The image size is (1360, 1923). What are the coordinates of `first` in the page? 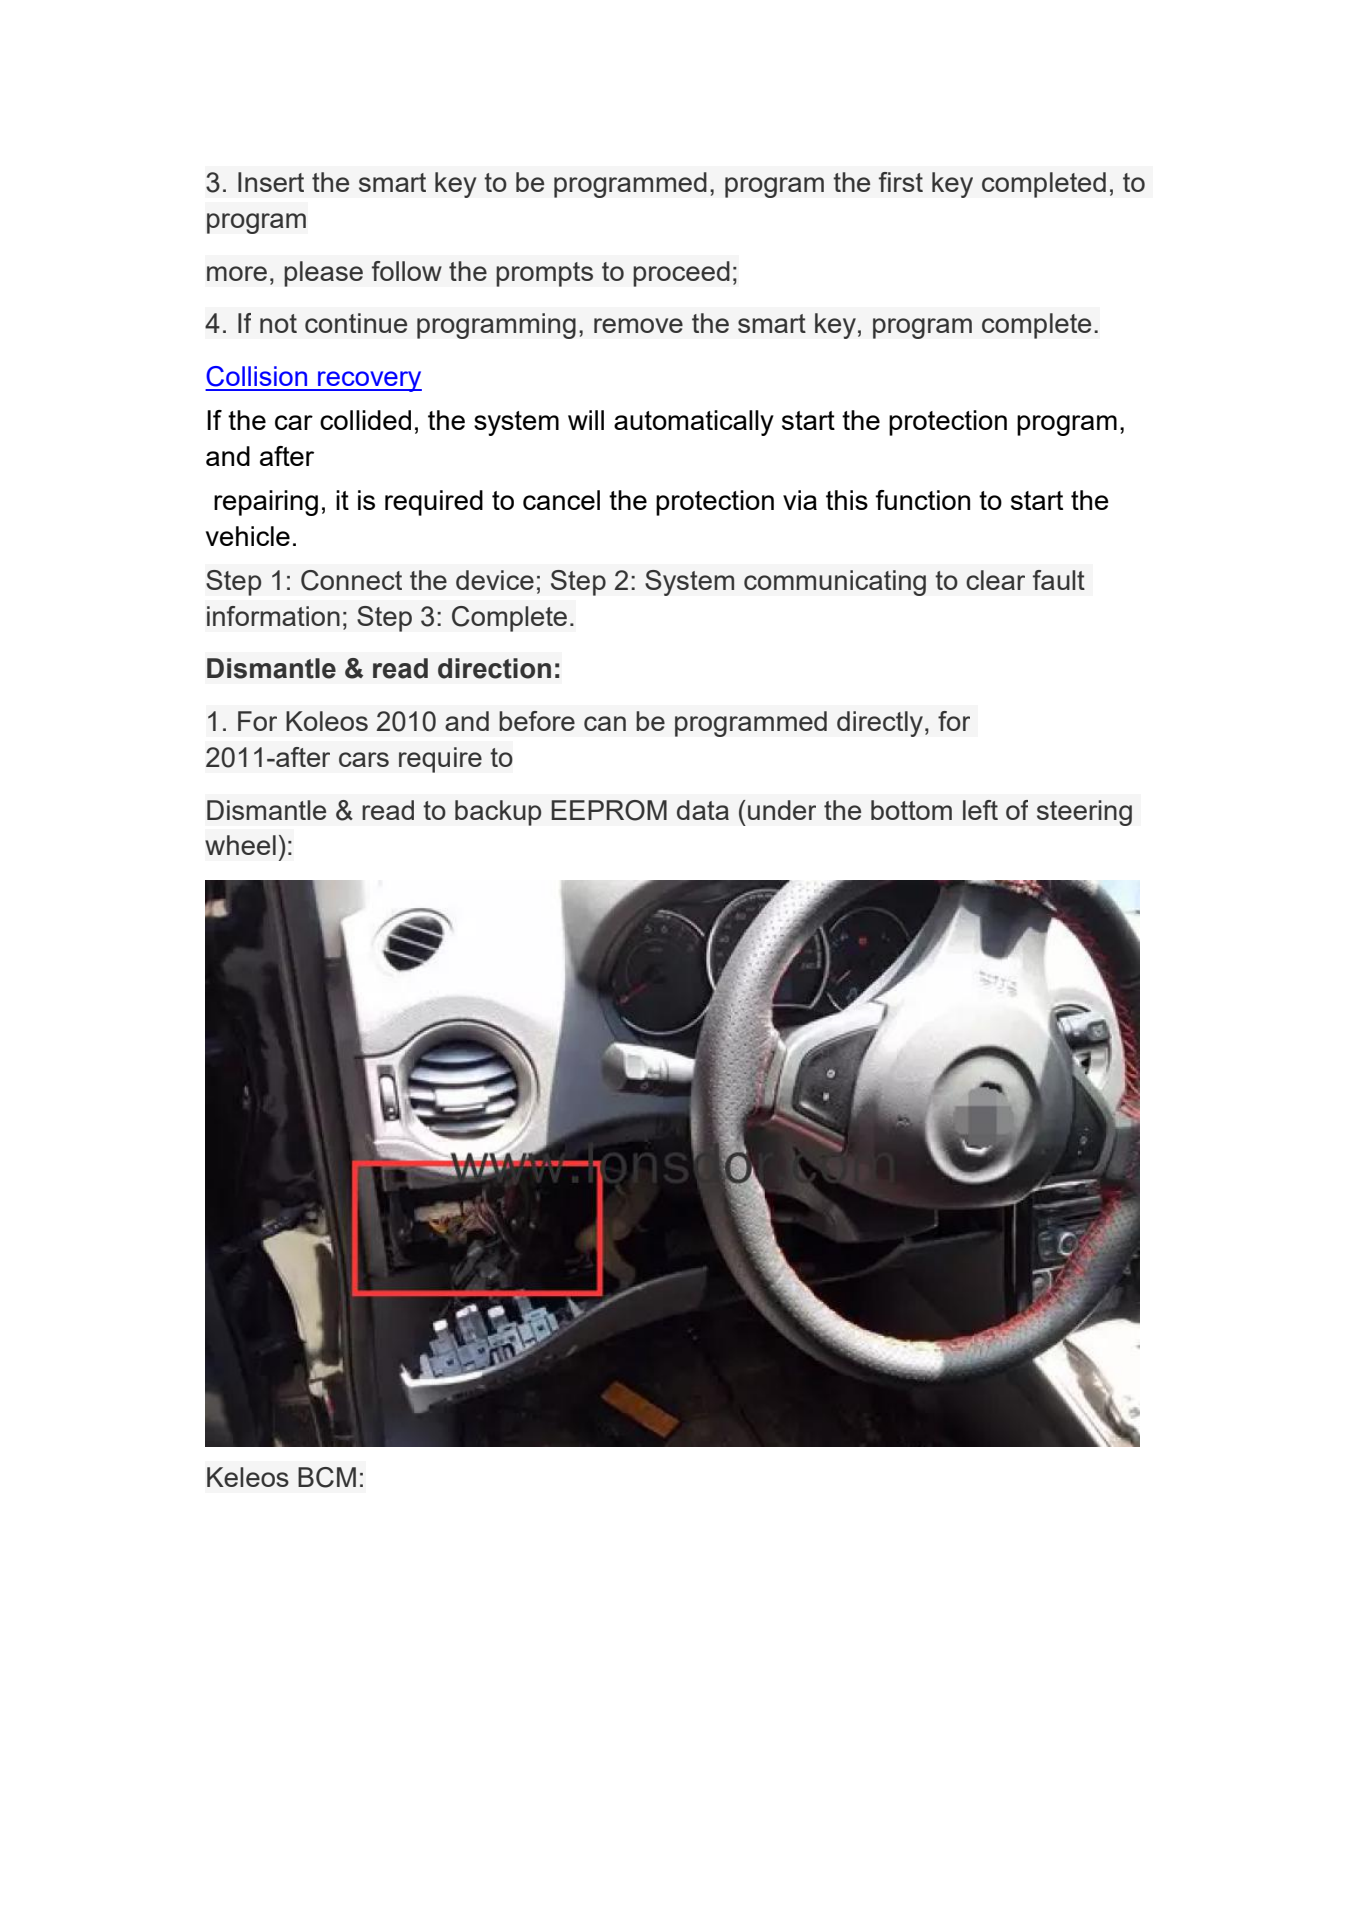 It's located at (901, 182).
